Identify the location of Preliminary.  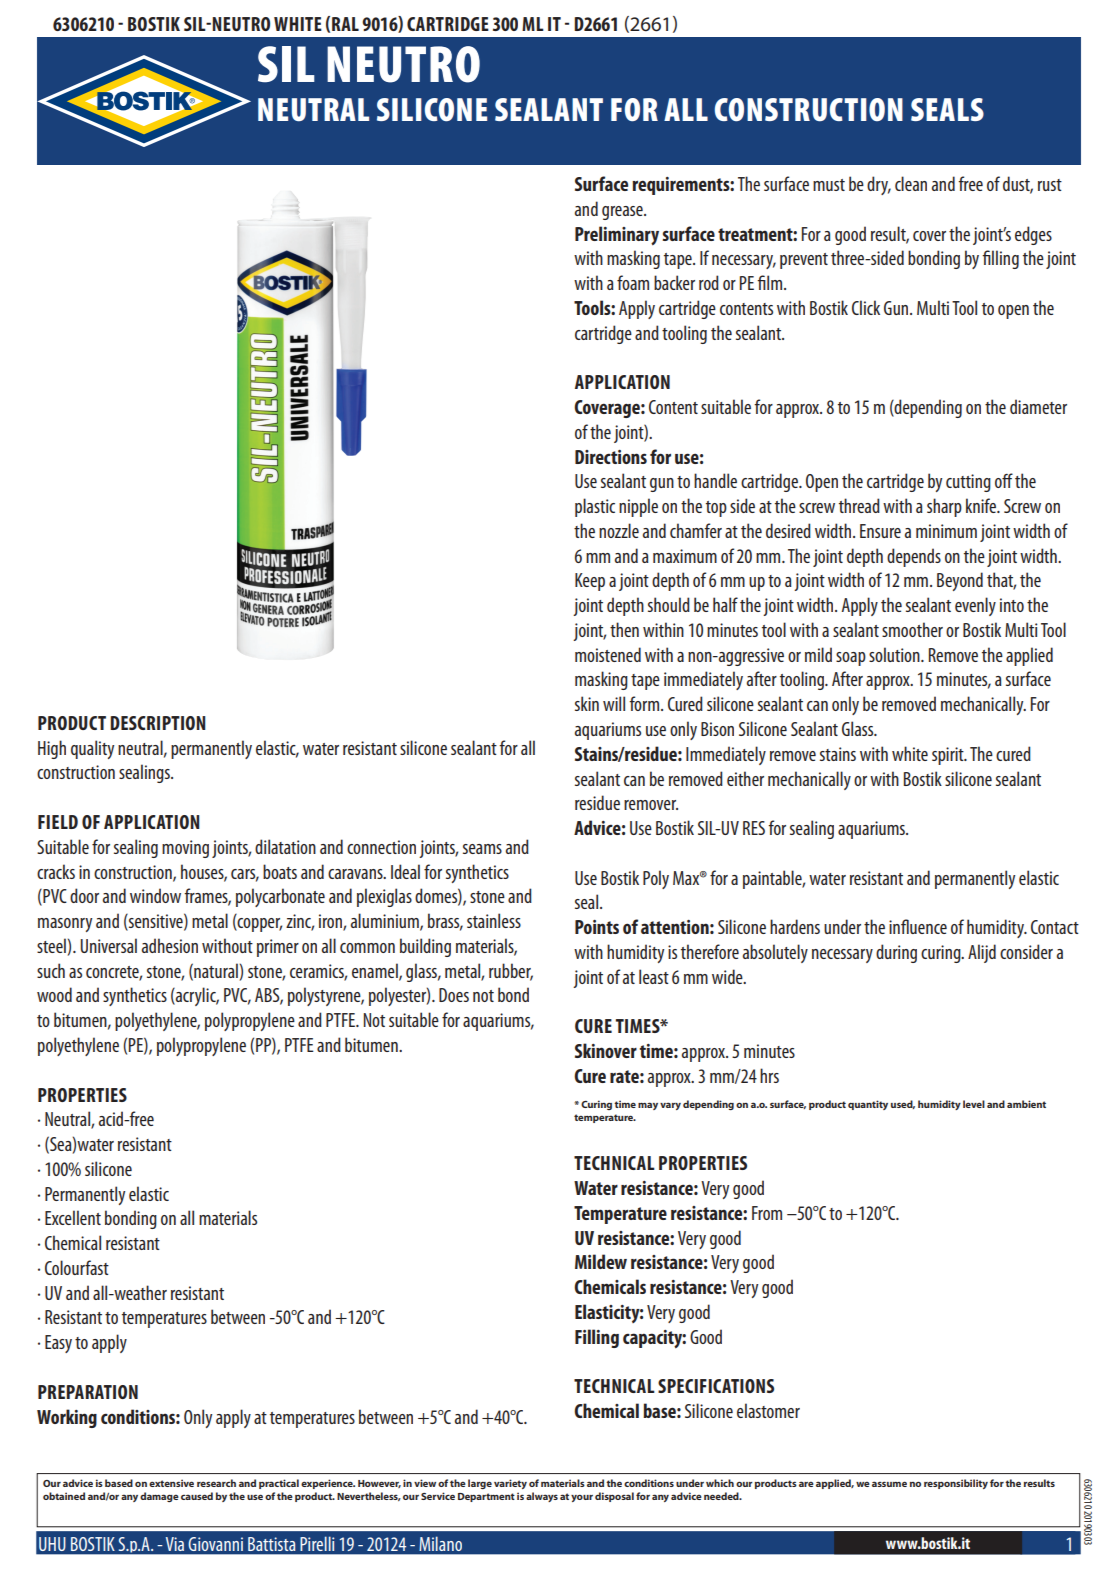
(617, 235).
